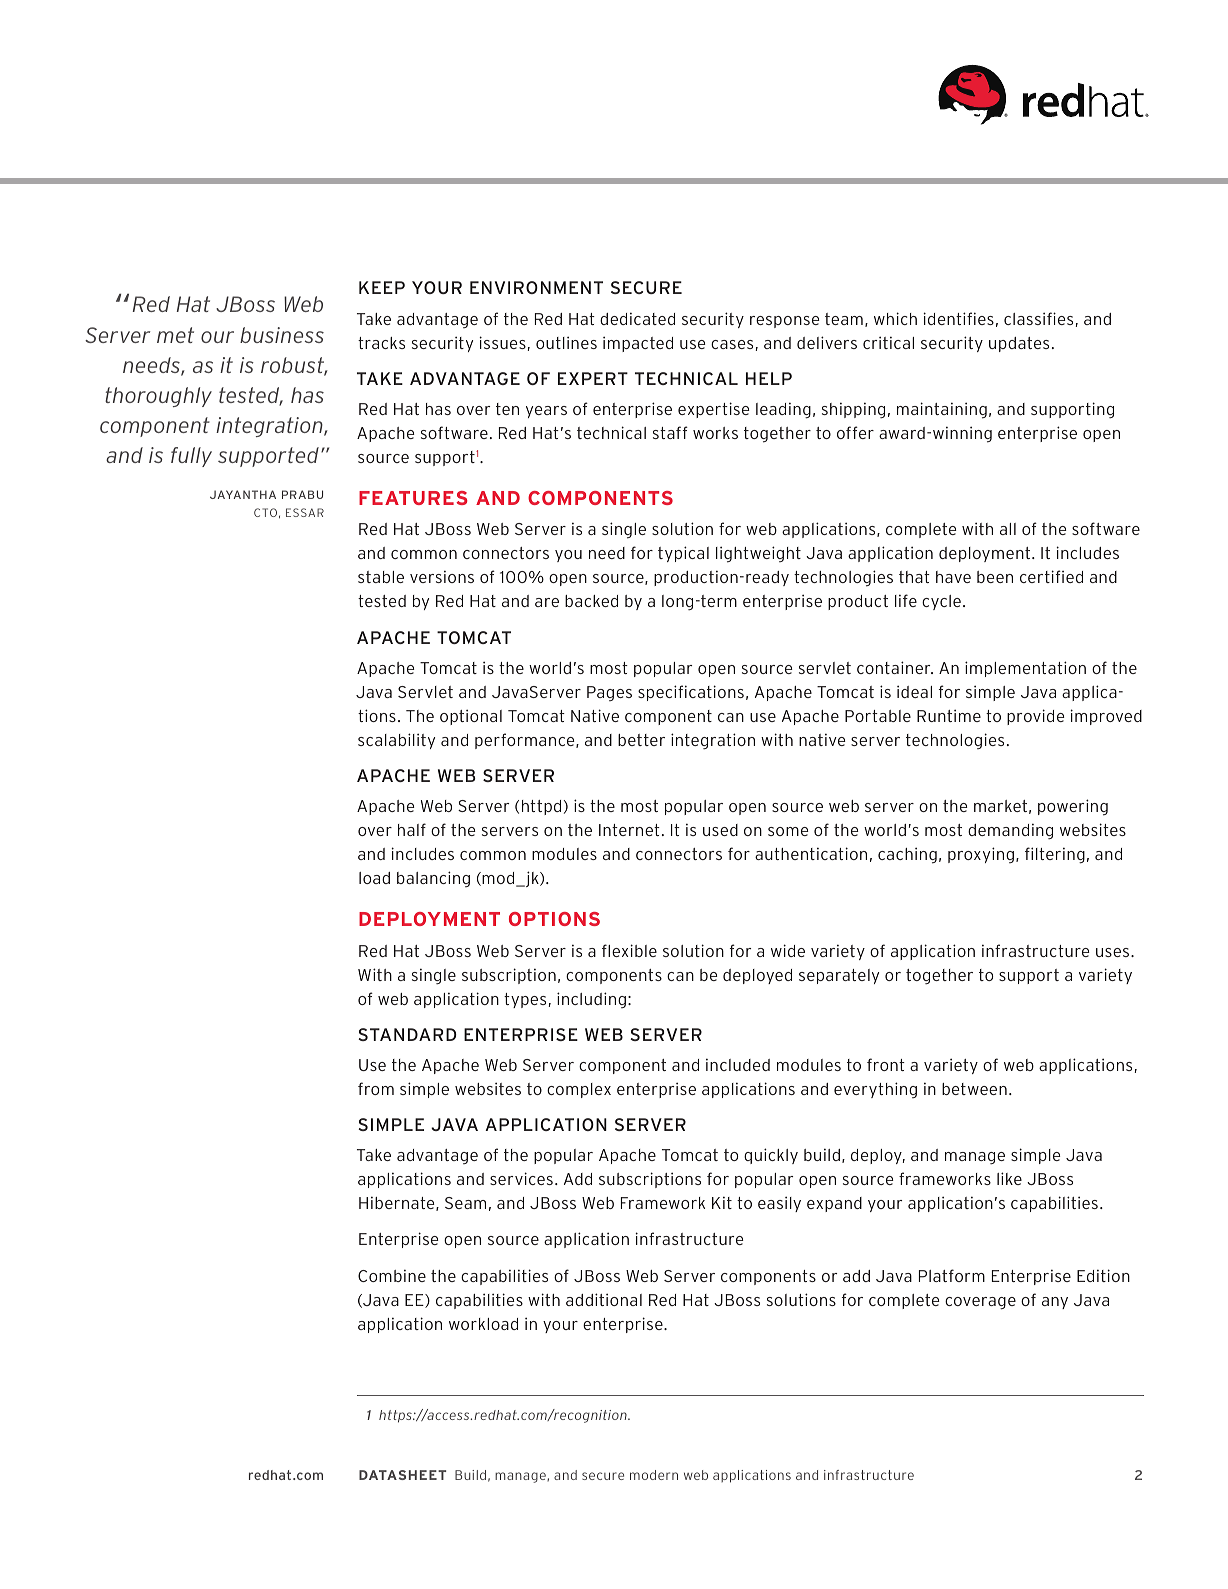 The width and height of the screenshot is (1228, 1589). Describe the element at coordinates (637, 318) in the screenshot. I see `dedicated` at that location.
